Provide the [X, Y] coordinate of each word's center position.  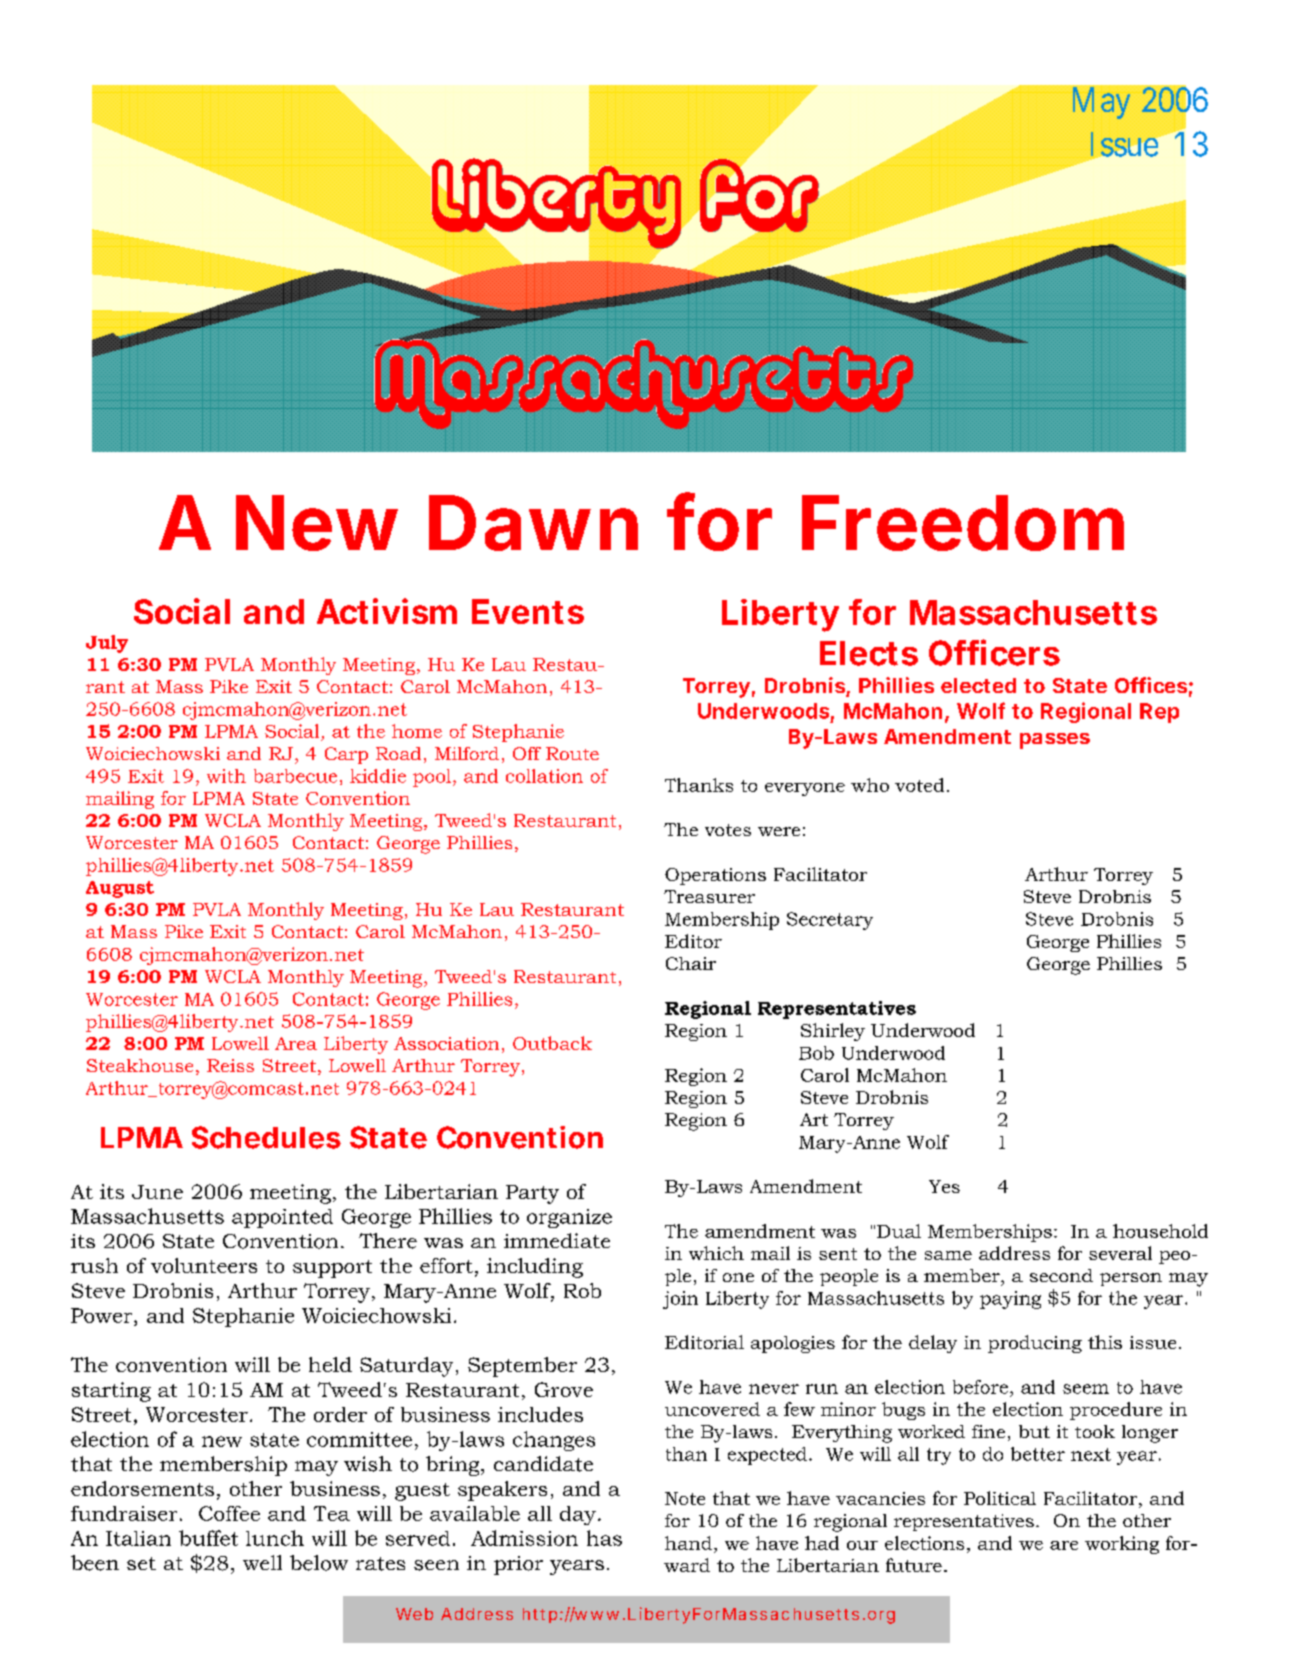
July [107, 644]
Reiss [230, 1065]
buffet [208, 1538]
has [604, 1538]
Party [532, 1194]
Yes [944, 1186]
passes [1055, 741]
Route [572, 753]
